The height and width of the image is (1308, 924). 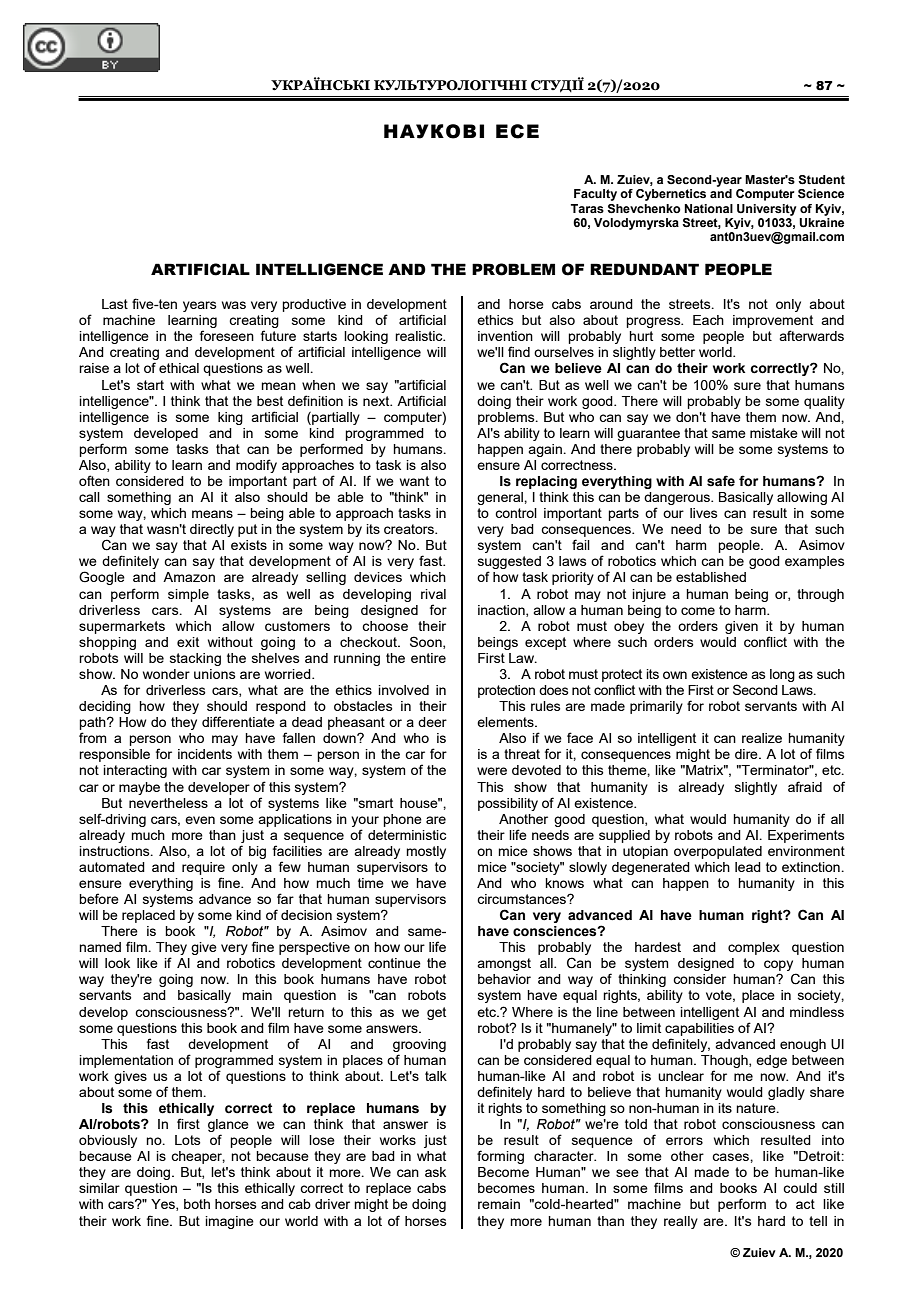 I want to click on deer, so click(x=432, y=722).
